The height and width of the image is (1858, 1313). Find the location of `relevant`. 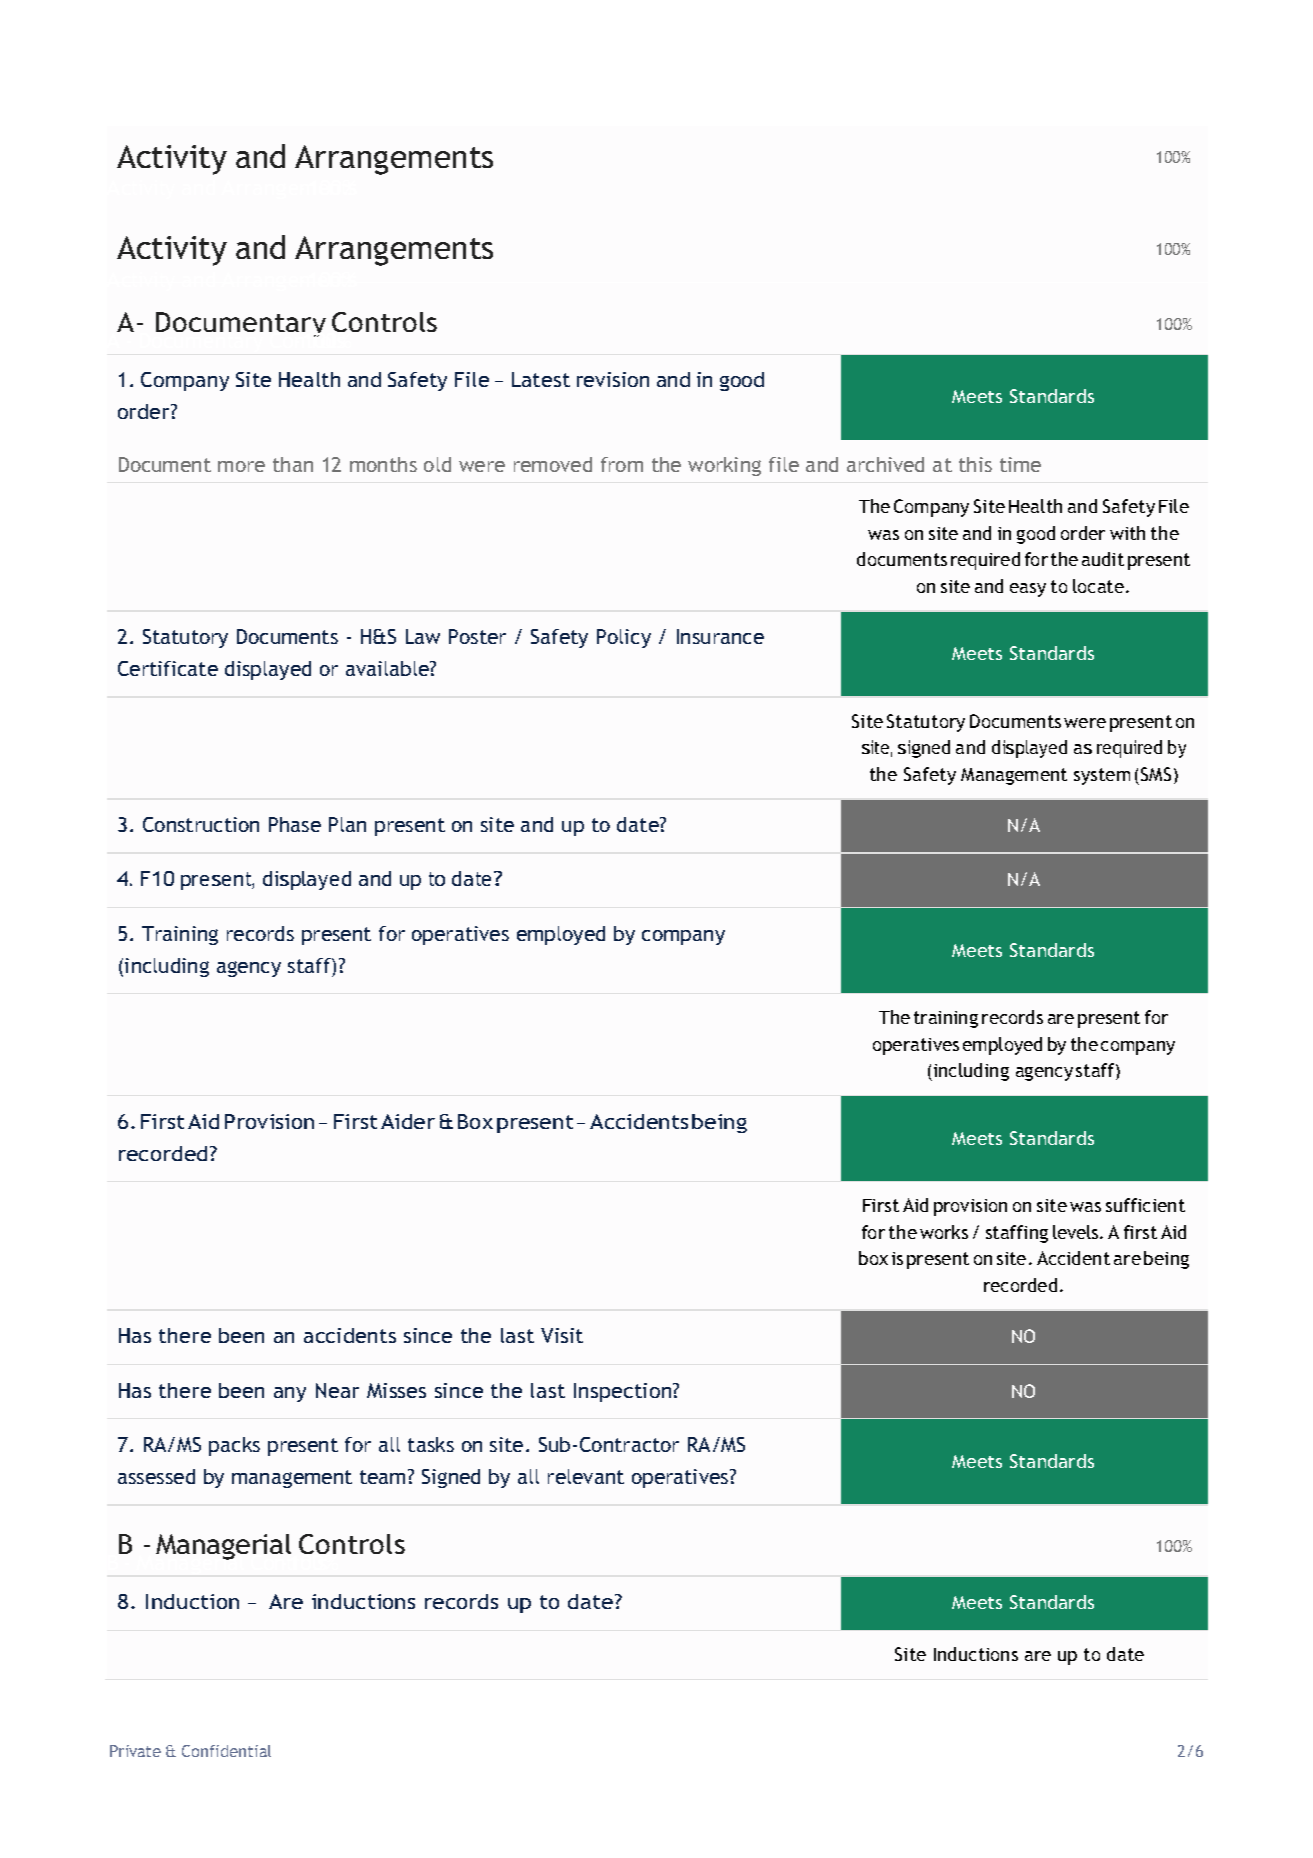

relevant is located at coordinates (586, 1476).
